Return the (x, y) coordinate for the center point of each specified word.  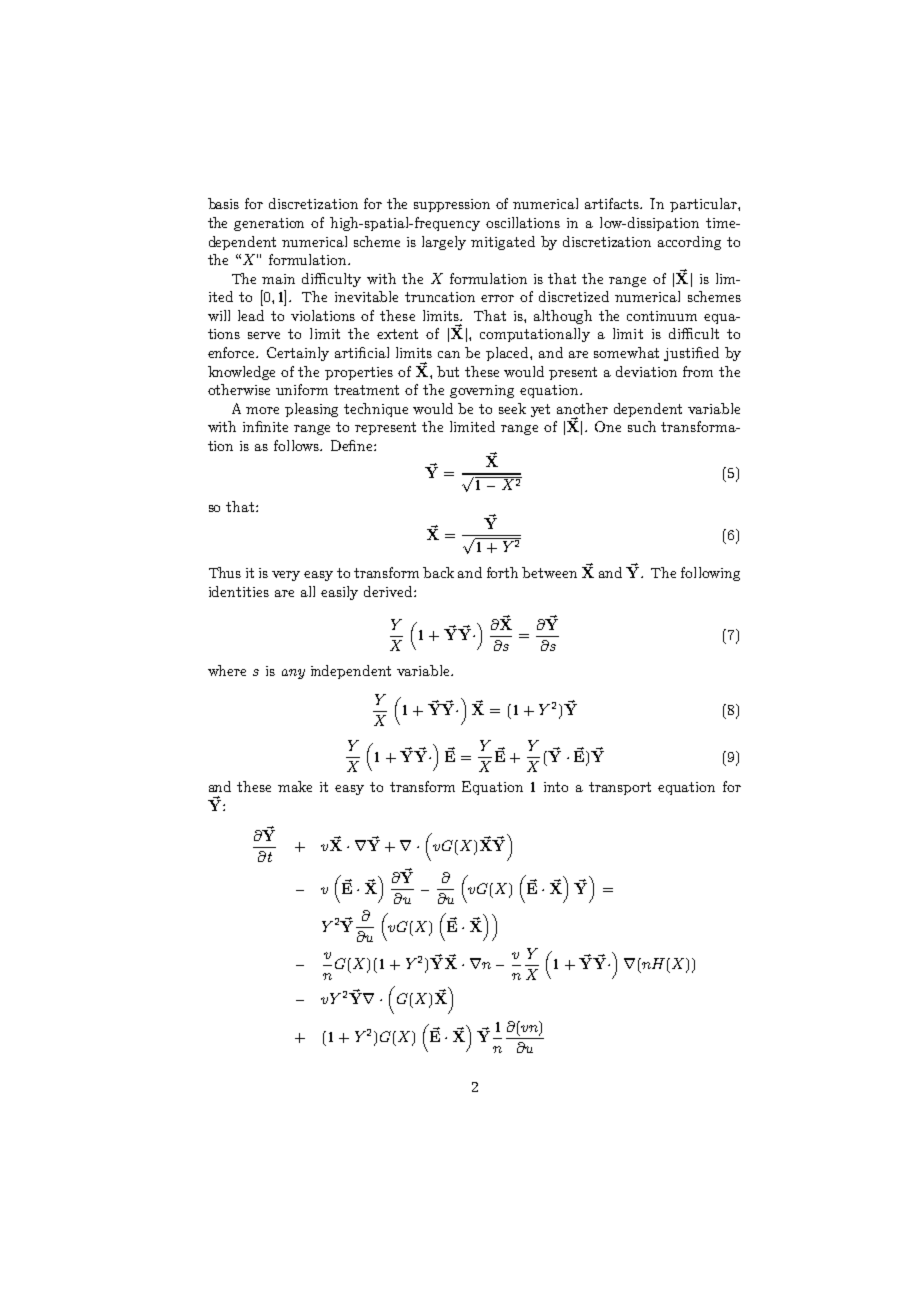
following (710, 574)
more (262, 410)
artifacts (613, 203)
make (295, 786)
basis (223, 203)
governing (482, 391)
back (438, 572)
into (556, 787)
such (642, 426)
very (286, 576)
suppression (452, 205)
